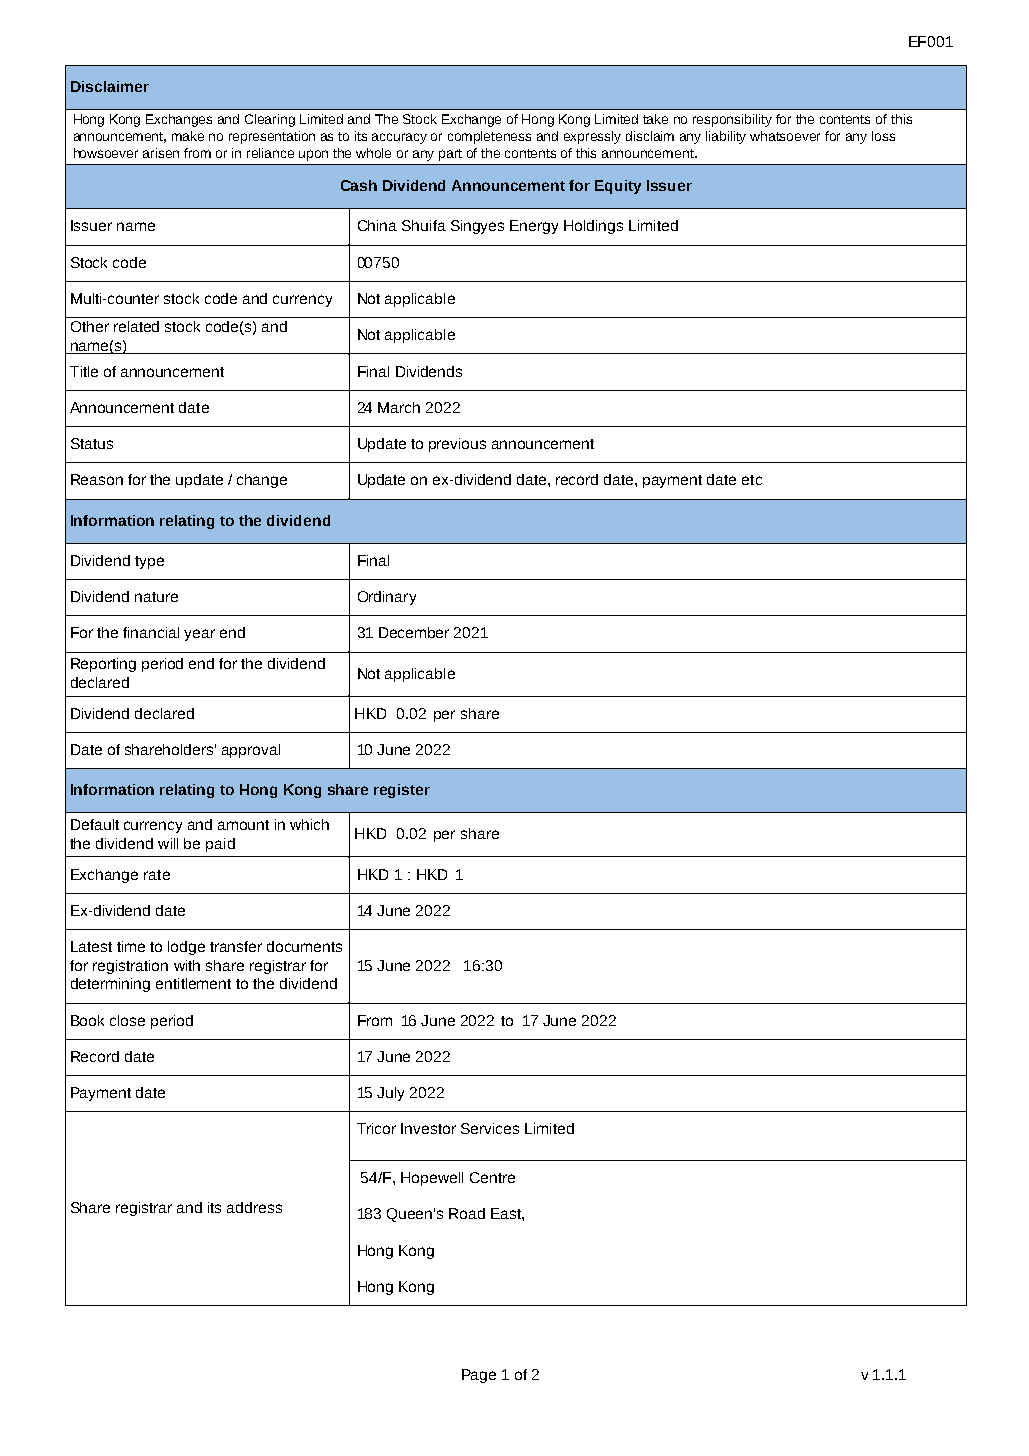 The width and height of the page is (1029, 1456). Describe the element at coordinates (251, 751) in the page. I see `approval` at that location.
